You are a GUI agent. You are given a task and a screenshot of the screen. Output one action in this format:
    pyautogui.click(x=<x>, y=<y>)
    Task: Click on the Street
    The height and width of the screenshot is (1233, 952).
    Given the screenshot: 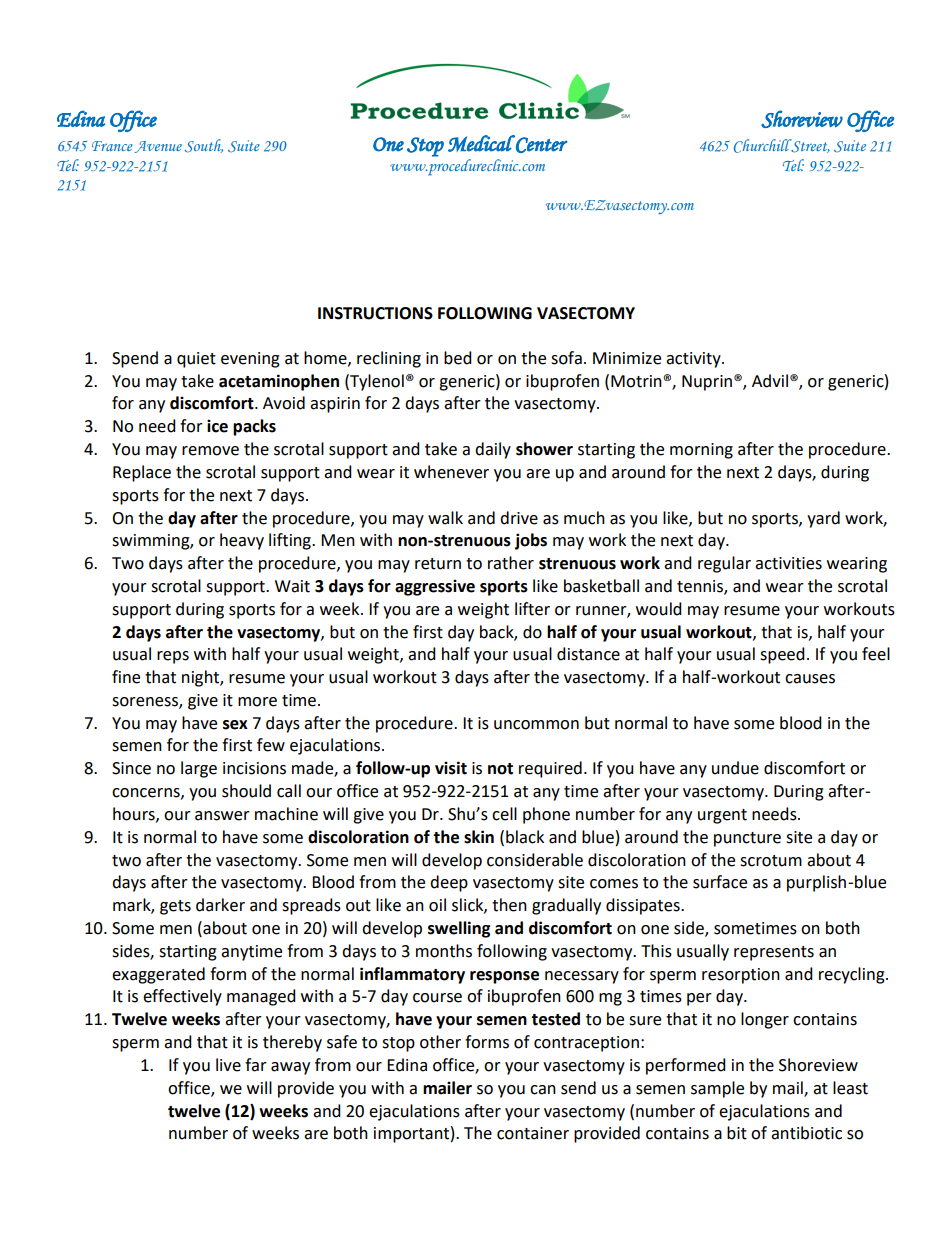 What is the action you would take?
    pyautogui.click(x=809, y=146)
